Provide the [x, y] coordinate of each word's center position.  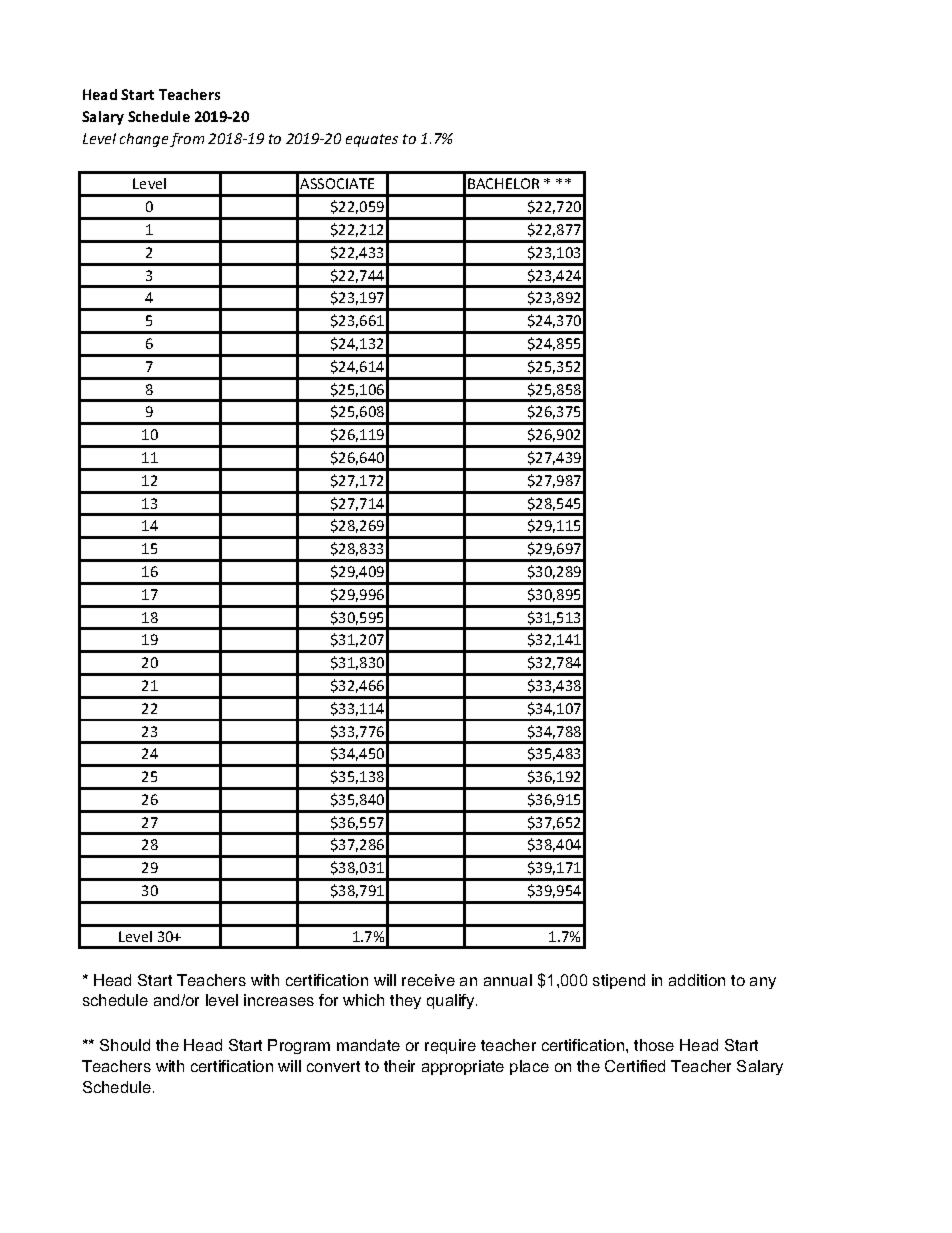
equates [372, 140]
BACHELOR [503, 183]
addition [697, 980]
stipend [619, 981]
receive [428, 980]
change [144, 140]
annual [508, 980]
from [187, 140]
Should [125, 1045]
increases [279, 1000]
